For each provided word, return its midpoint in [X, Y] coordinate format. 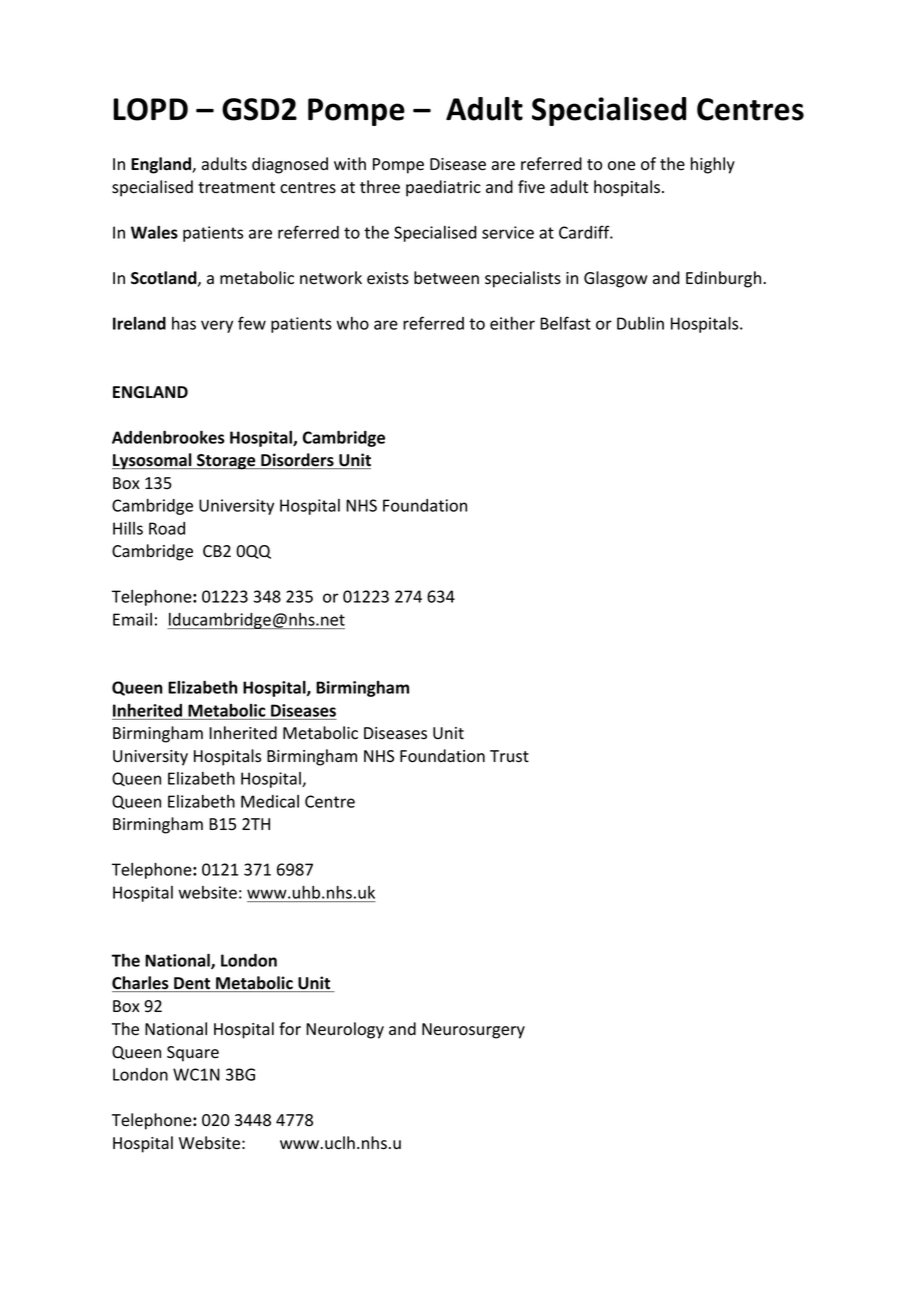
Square [193, 1054]
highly [713, 165]
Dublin [640, 323]
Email [132, 619]
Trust [509, 756]
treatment [236, 188]
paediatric [443, 188]
